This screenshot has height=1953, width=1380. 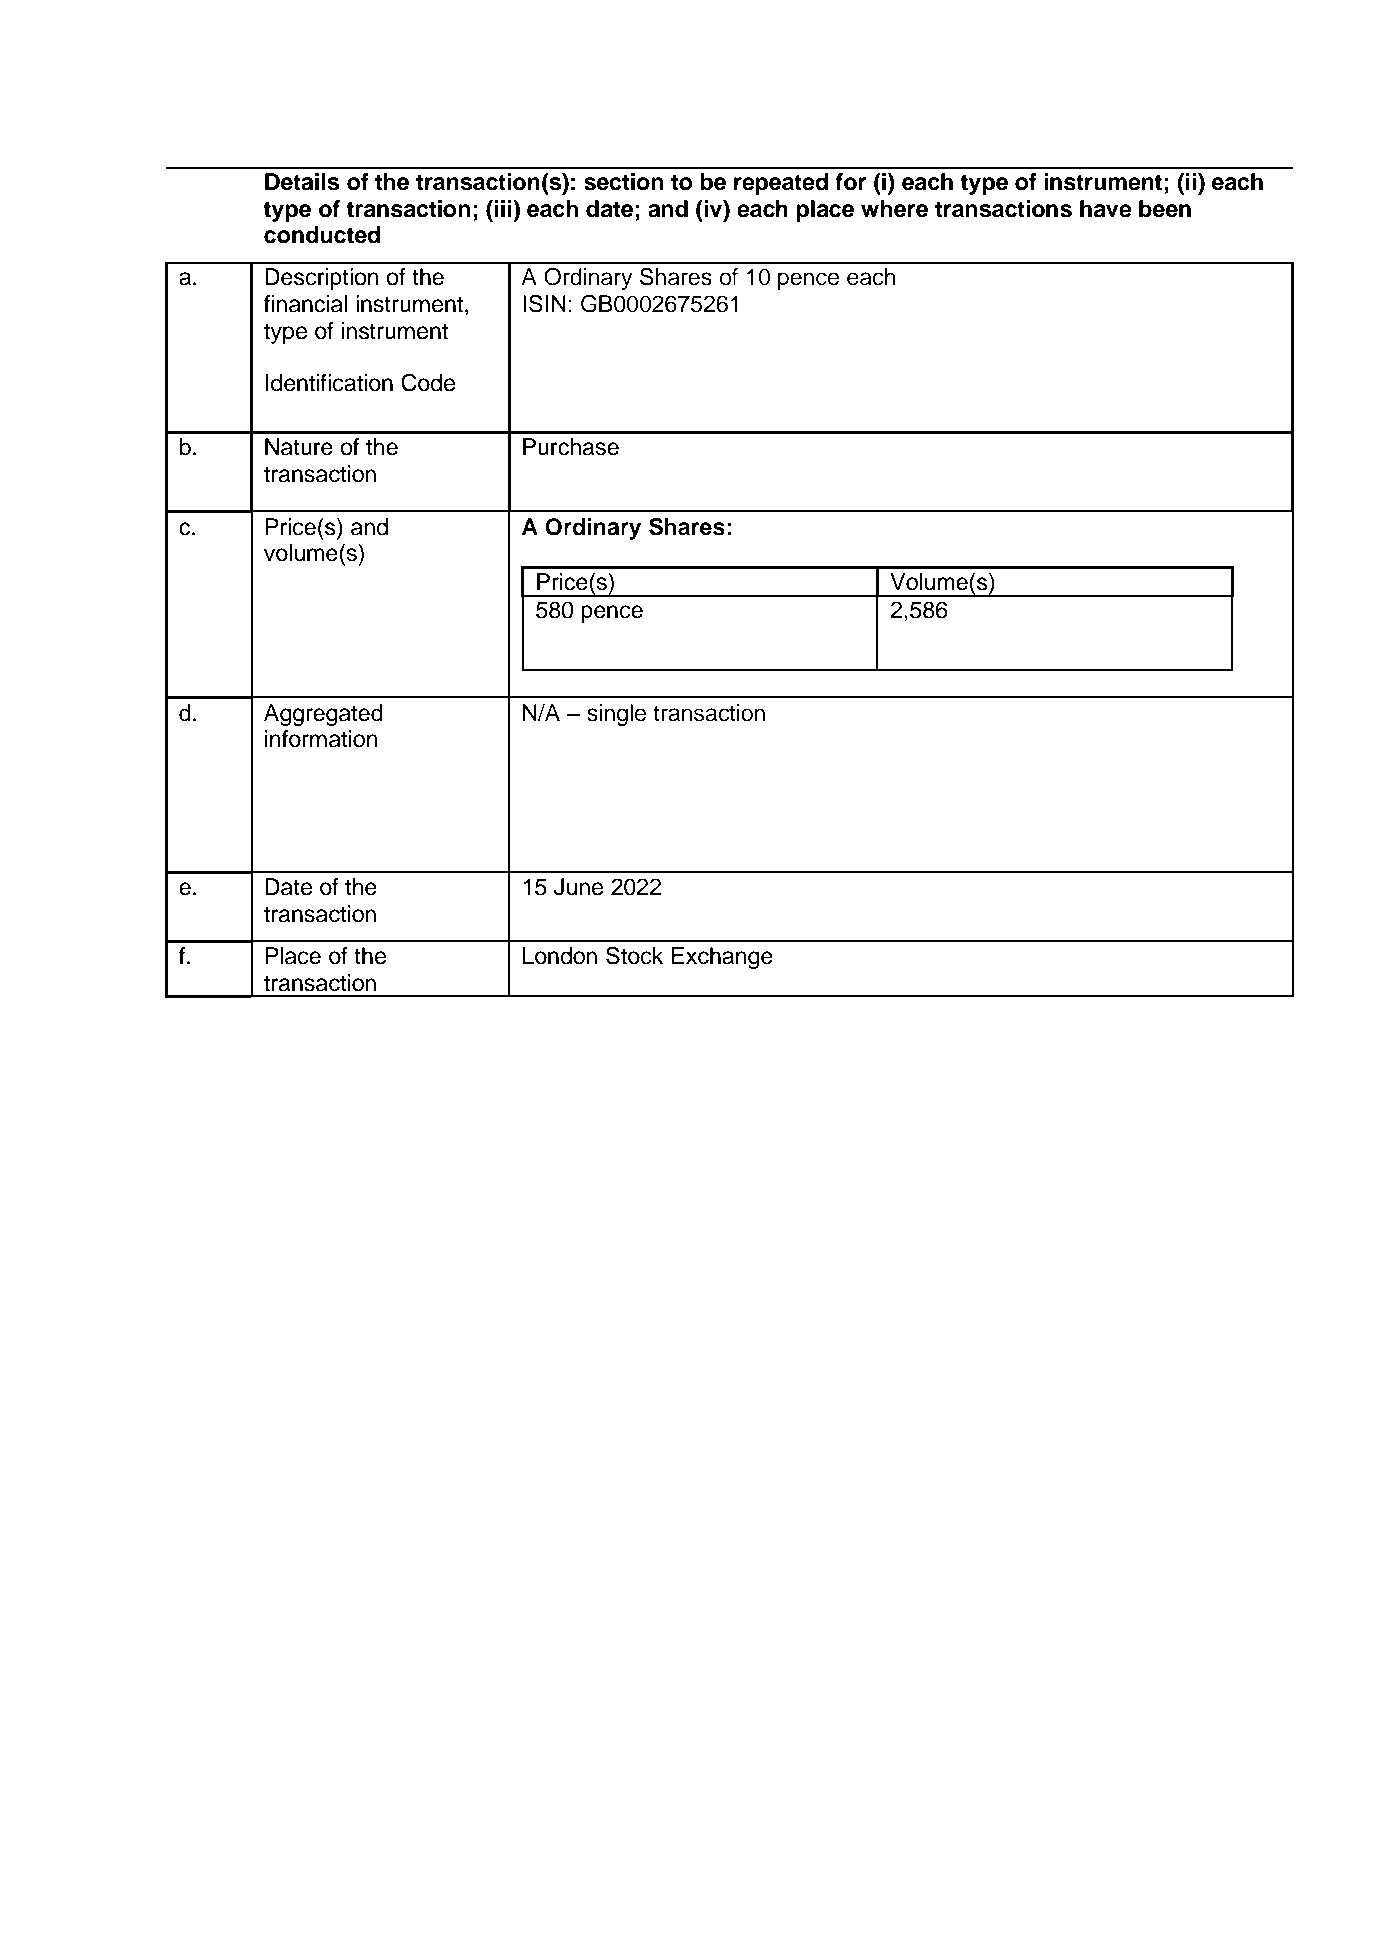 I want to click on iii, so click(x=504, y=208).
